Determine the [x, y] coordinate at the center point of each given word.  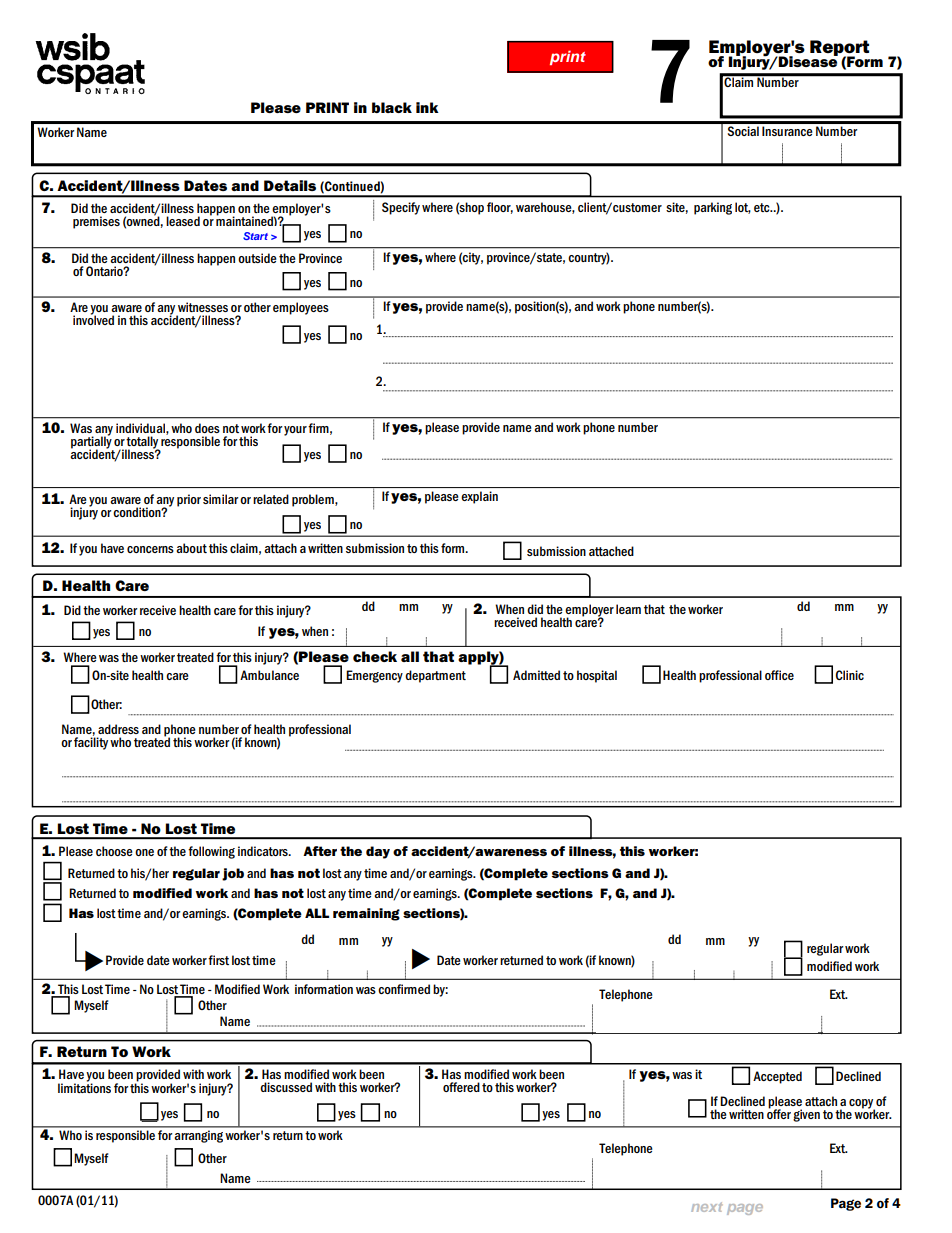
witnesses [203, 307]
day [378, 852]
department [435, 676]
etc [763, 207]
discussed [286, 1087]
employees [301, 308]
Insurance [787, 131]
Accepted [777, 1077]
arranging [198, 1136]
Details [290, 185]
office [779, 675]
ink [427, 107]
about [191, 548]
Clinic [850, 675]
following [211, 852]
